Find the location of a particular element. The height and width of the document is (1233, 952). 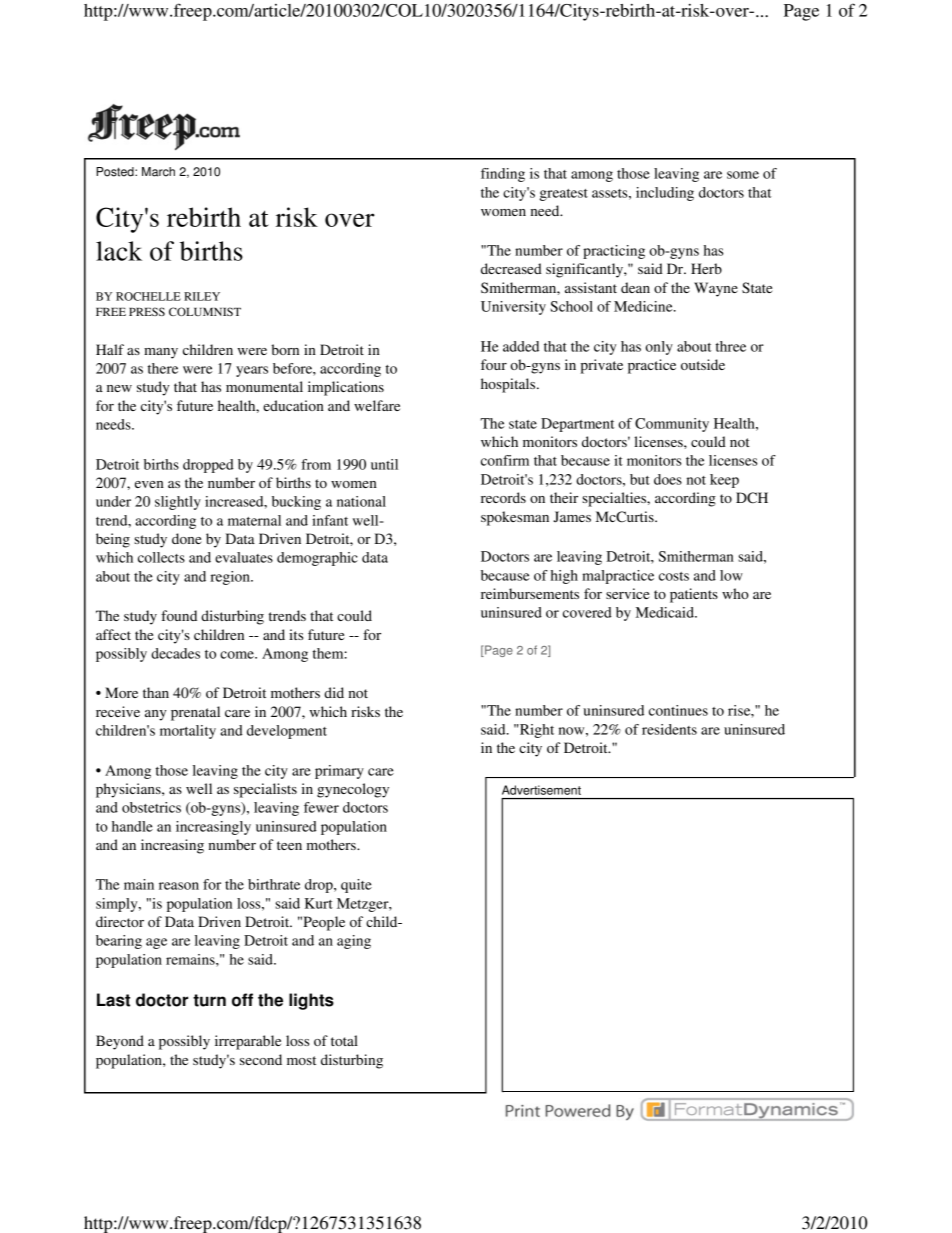

finding is located at coordinates (503, 175).
